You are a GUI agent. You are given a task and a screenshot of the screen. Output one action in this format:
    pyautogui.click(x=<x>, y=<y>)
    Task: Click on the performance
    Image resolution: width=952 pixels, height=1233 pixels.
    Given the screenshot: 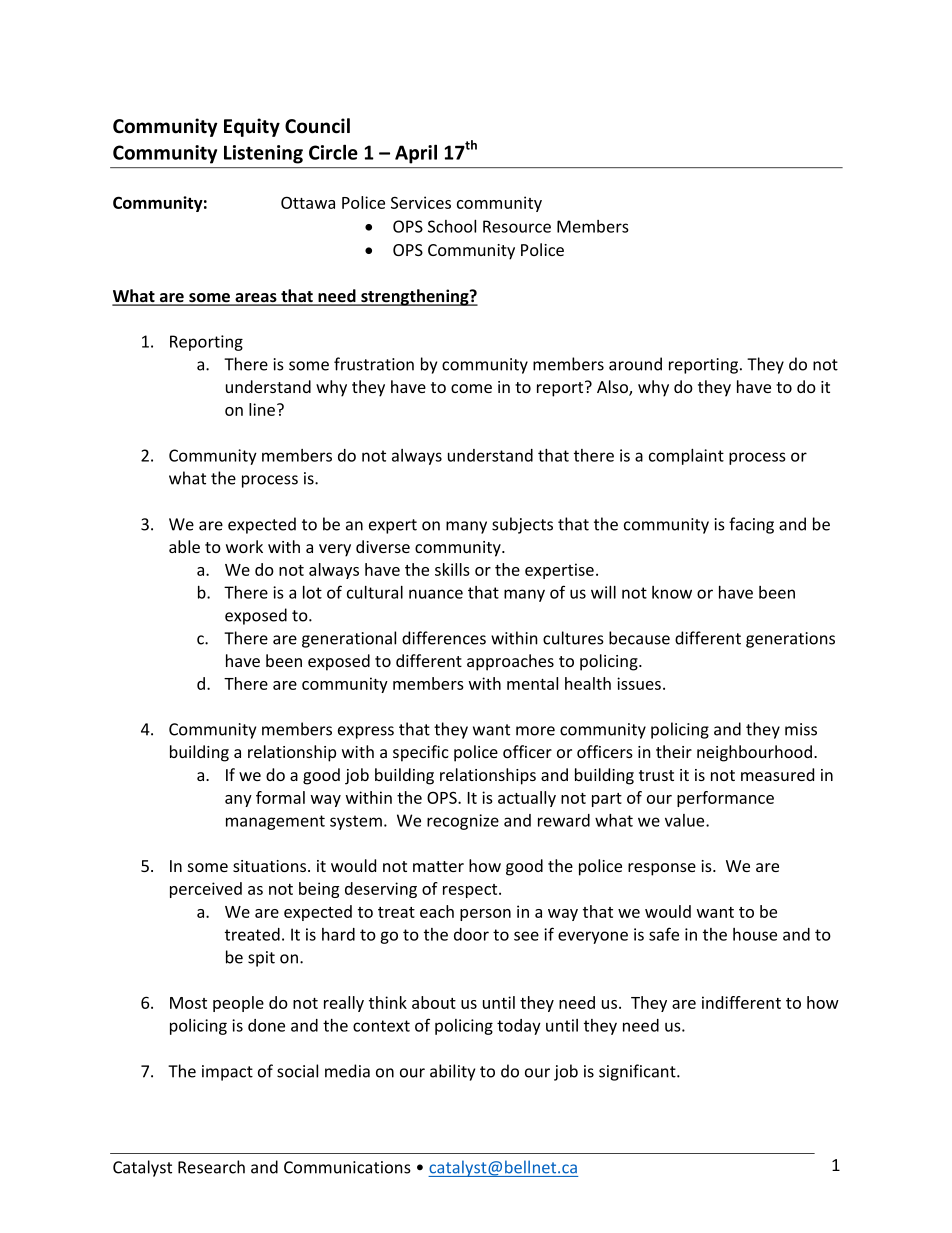 What is the action you would take?
    pyautogui.click(x=725, y=799)
